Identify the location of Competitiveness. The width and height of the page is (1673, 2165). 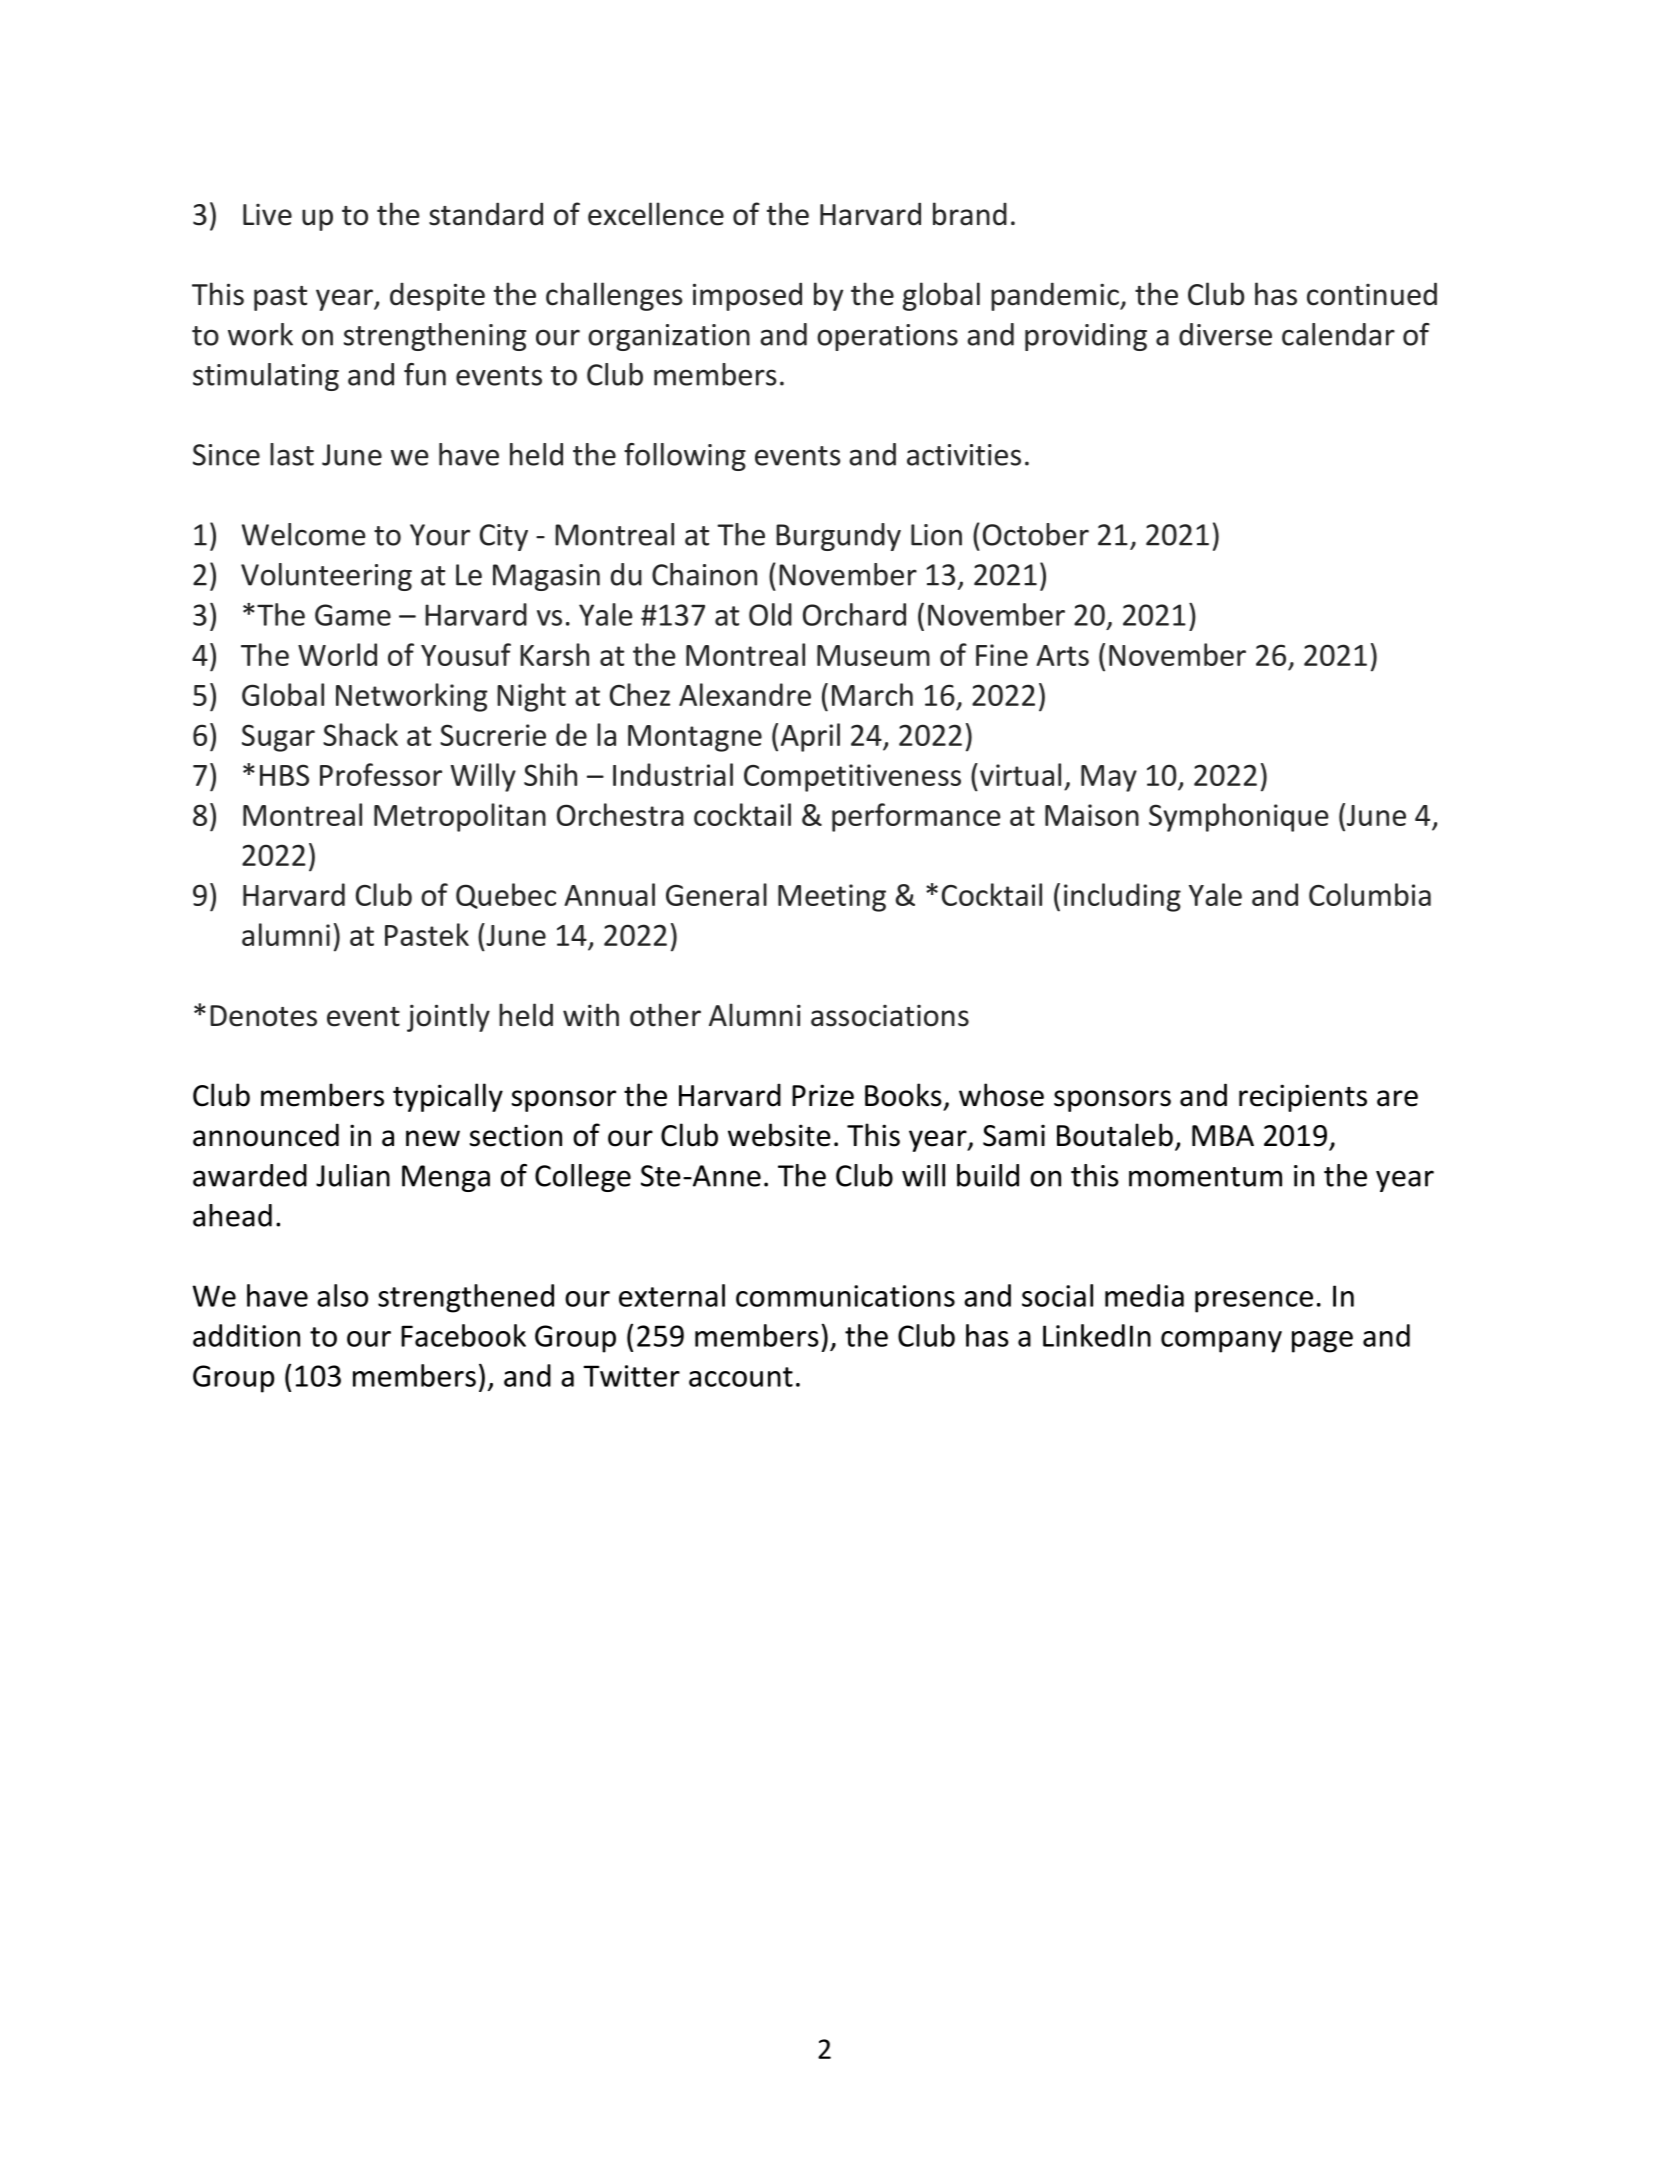
(852, 778).
